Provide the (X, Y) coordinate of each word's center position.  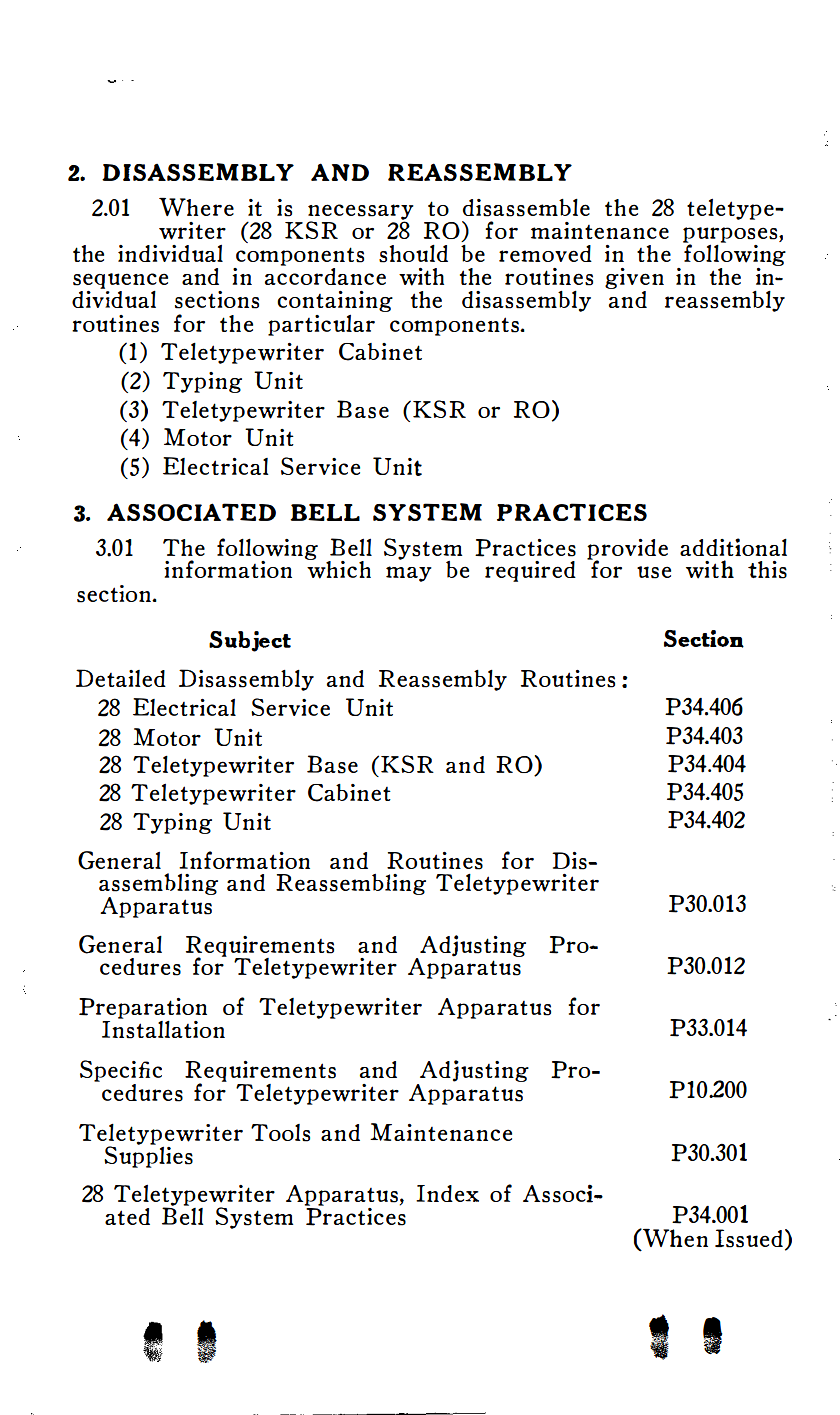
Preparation (143, 1008)
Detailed (121, 678)
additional (733, 547)
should (413, 254)
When (674, 1237)
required (530, 571)
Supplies (148, 1155)
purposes (731, 236)
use (654, 572)
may (409, 574)
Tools (280, 1133)
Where (196, 206)
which (339, 569)
